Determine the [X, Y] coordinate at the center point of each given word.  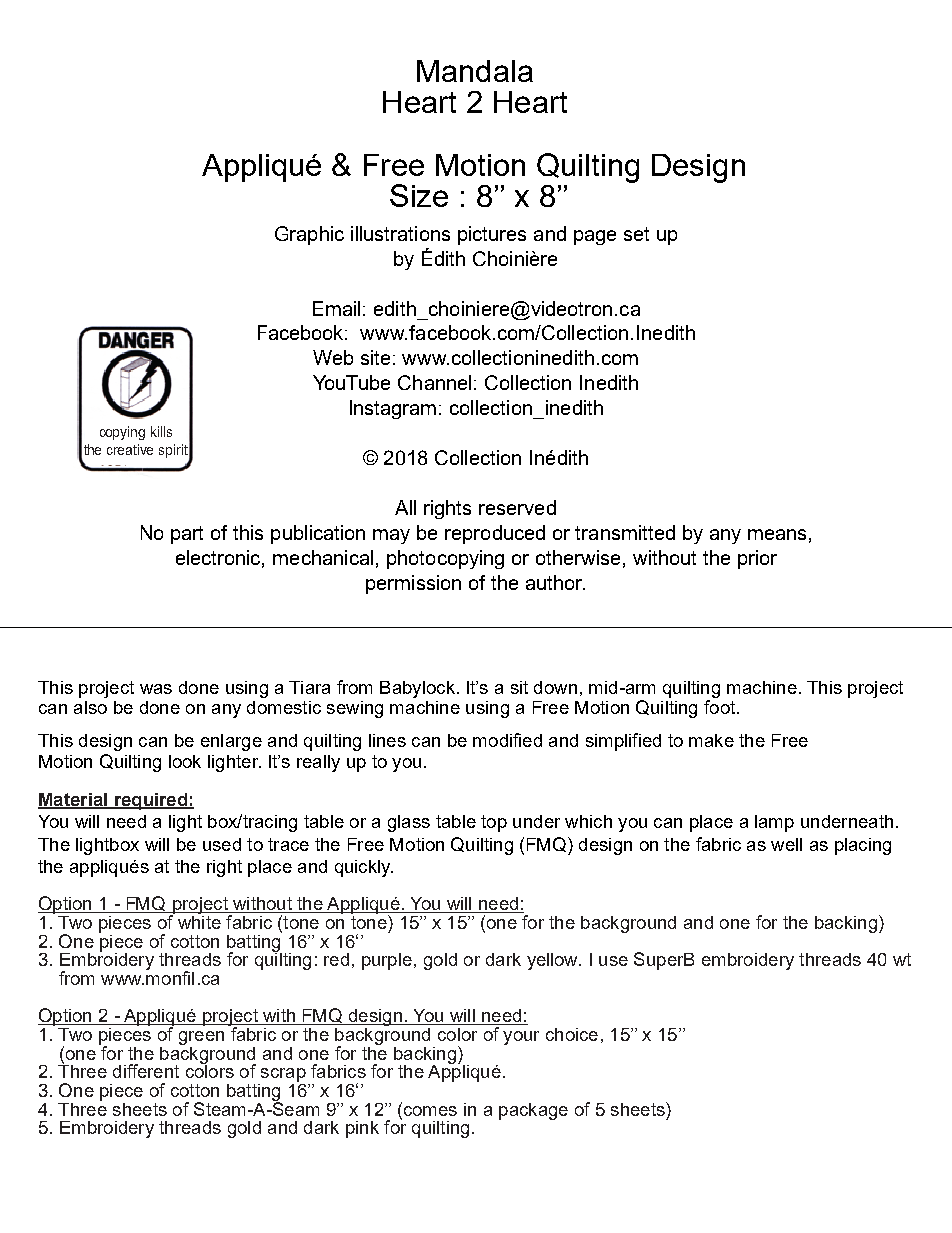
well [786, 844]
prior [757, 559]
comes [429, 1109]
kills [161, 431]
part [187, 535]
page [595, 237]
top [494, 823]
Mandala [475, 71]
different [146, 1071]
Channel [434, 382]
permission [413, 584]
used [222, 844]
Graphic [309, 235]
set [636, 234]
